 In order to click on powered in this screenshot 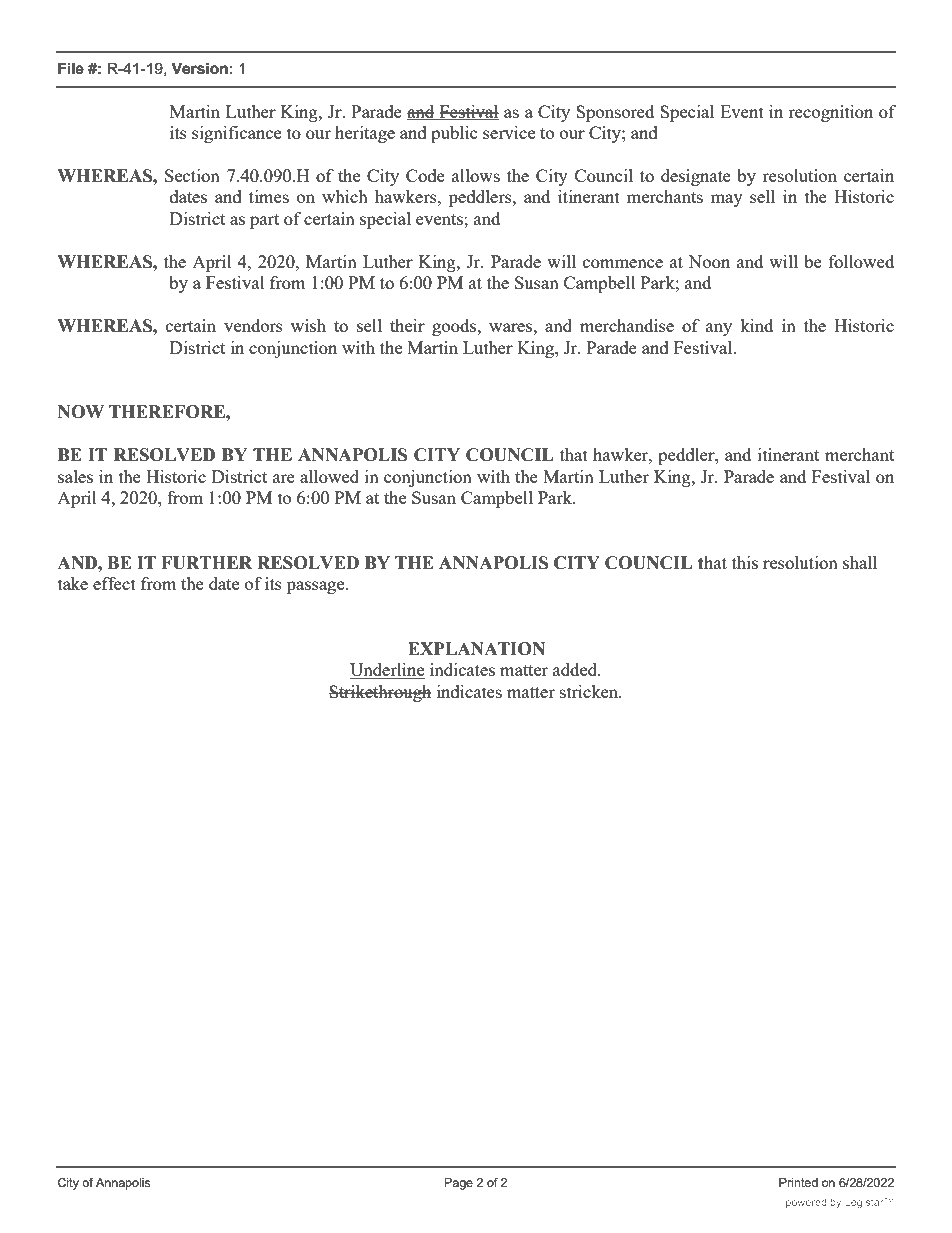, I will do `click(806, 1203)`.
